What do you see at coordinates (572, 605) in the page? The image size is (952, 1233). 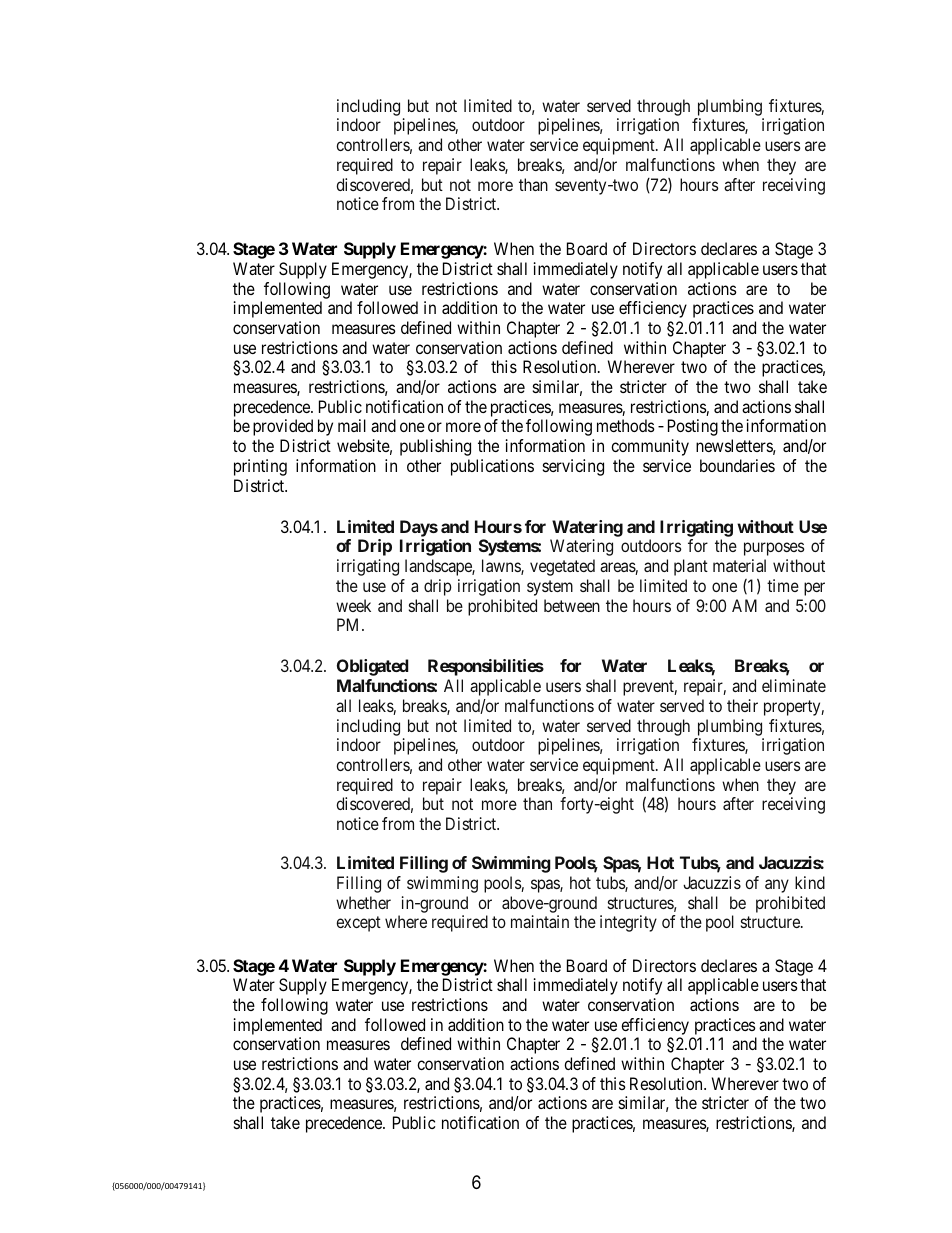 I see `between` at bounding box center [572, 605].
